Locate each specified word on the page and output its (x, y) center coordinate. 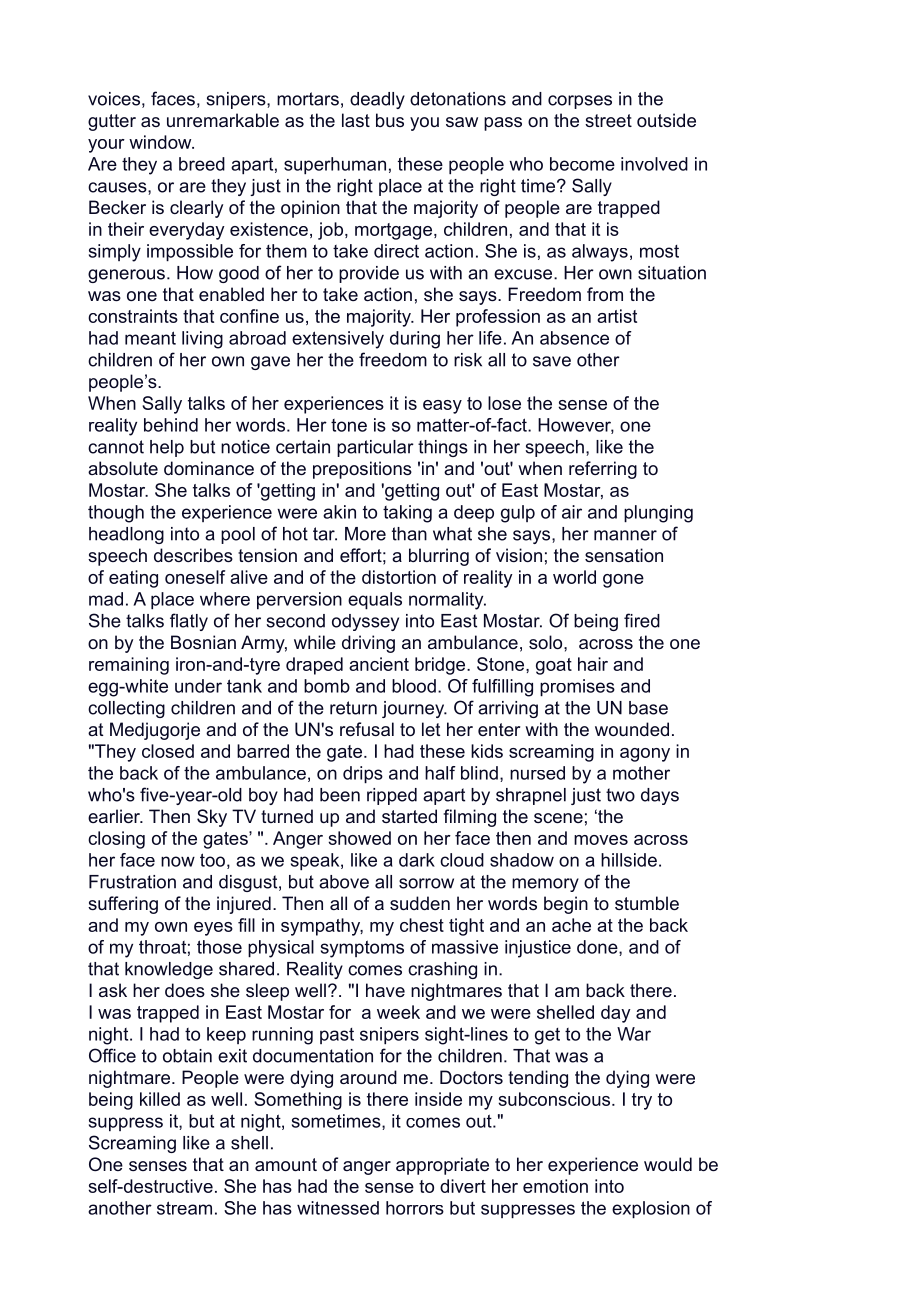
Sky (212, 818)
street (608, 120)
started (409, 816)
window (161, 142)
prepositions (362, 470)
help (167, 448)
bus (390, 120)
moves (601, 840)
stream (184, 1208)
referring (603, 470)
